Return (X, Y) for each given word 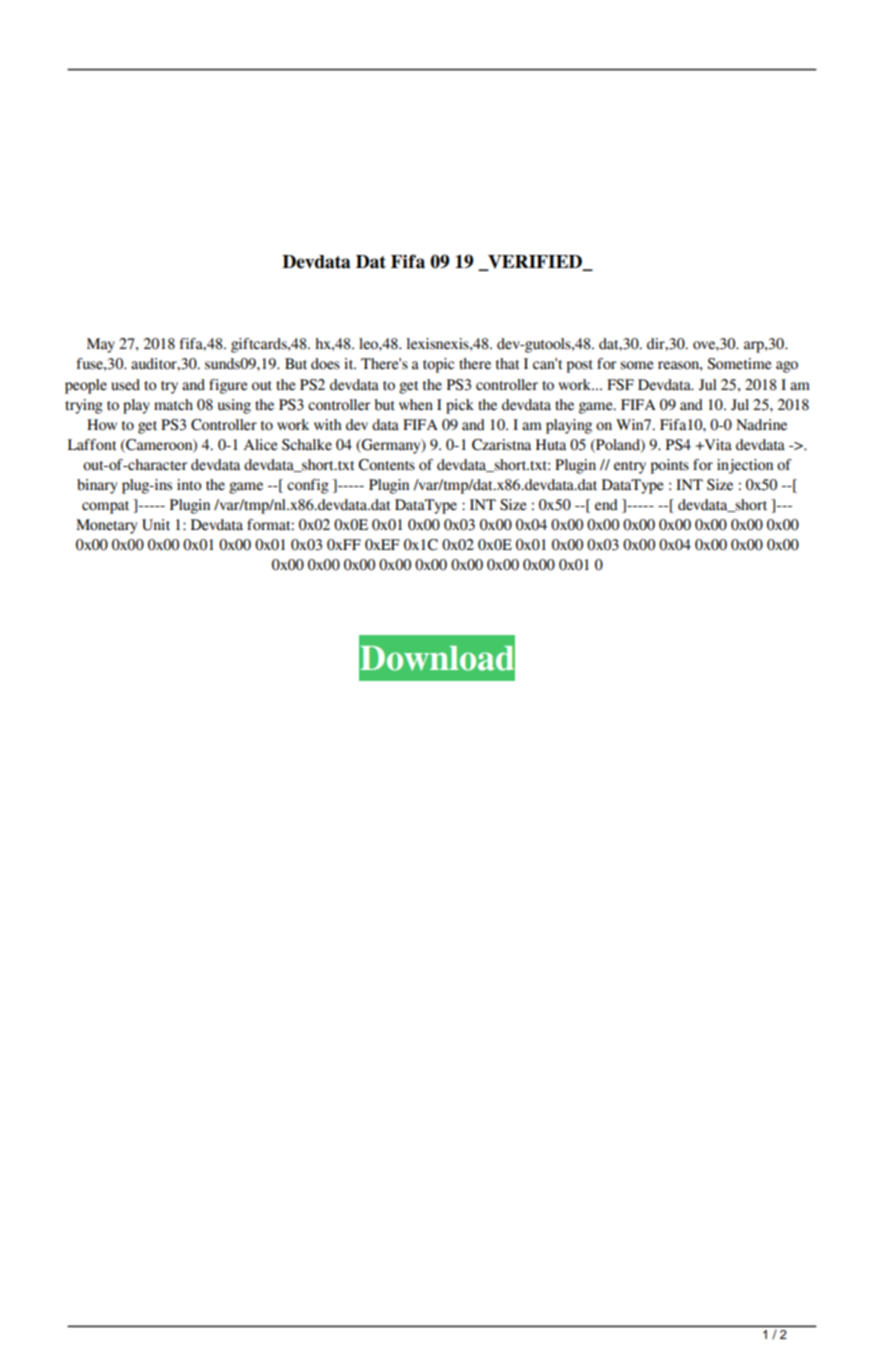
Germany (391, 446)
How (102, 425)
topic (438, 365)
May (101, 345)
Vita (717, 445)
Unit (156, 525)
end (606, 505)
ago (787, 367)
